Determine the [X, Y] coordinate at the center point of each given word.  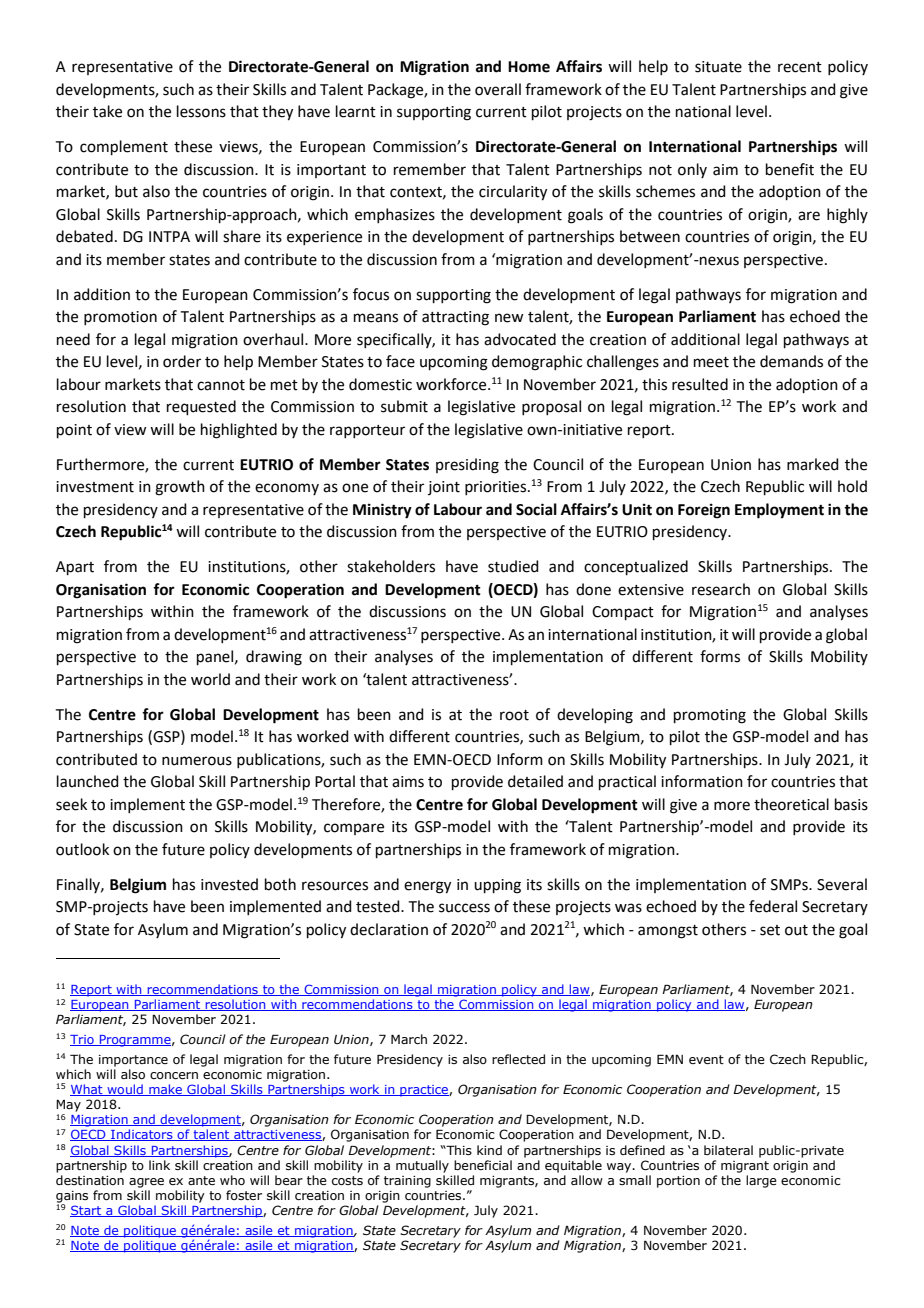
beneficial [483, 1165]
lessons [201, 111]
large [761, 1181]
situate [718, 67]
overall [498, 89]
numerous [197, 761]
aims [408, 782]
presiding [467, 466]
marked [813, 464]
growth [180, 488]
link [159, 1165]
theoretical [791, 804]
